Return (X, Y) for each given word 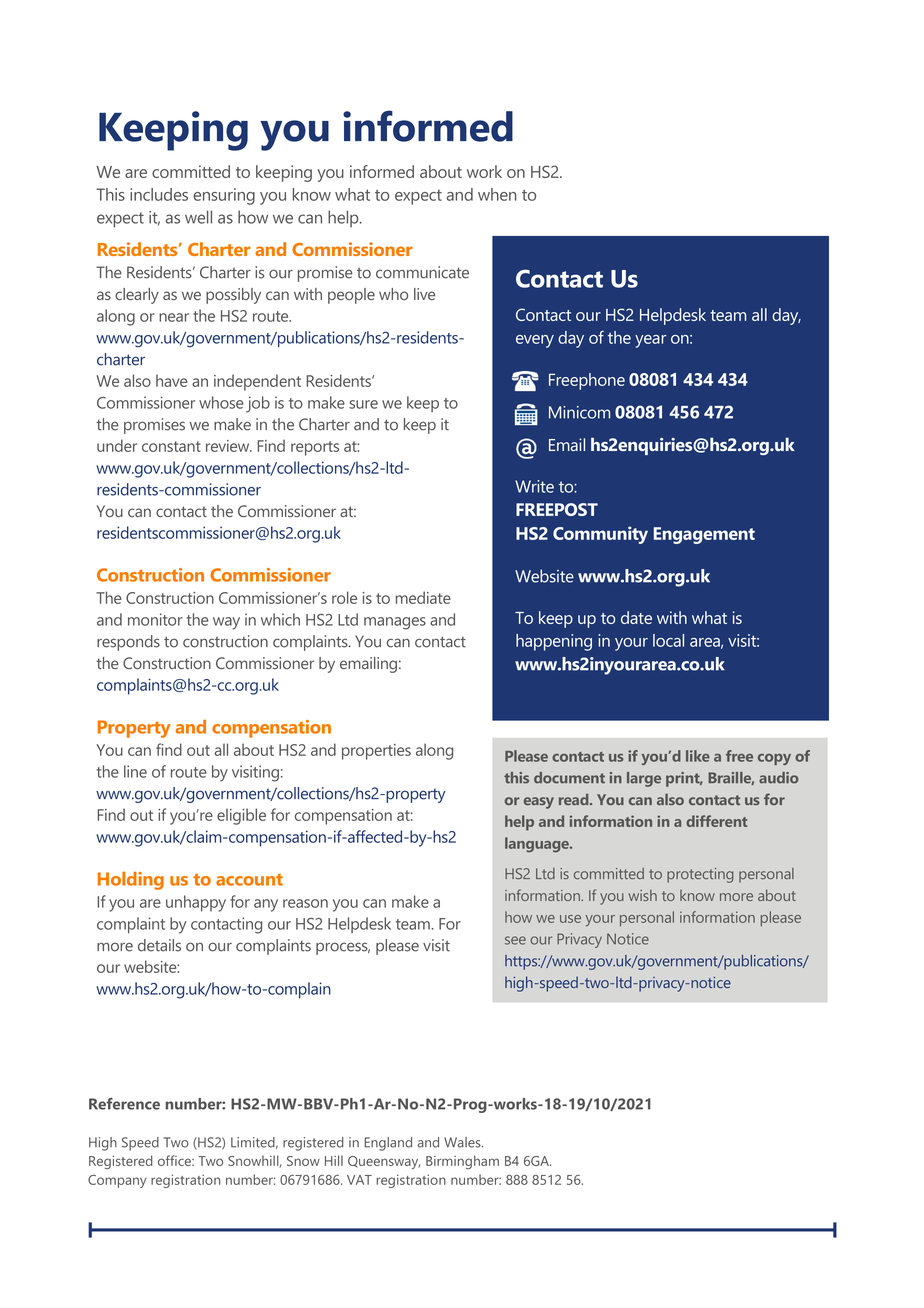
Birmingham (462, 1162)
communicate (422, 272)
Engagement (704, 535)
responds (128, 643)
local (668, 640)
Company (117, 1181)
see (515, 940)
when (497, 194)
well (198, 217)
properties (376, 752)
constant (171, 446)
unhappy (196, 903)
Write (534, 486)
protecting (700, 875)
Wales (463, 1142)
